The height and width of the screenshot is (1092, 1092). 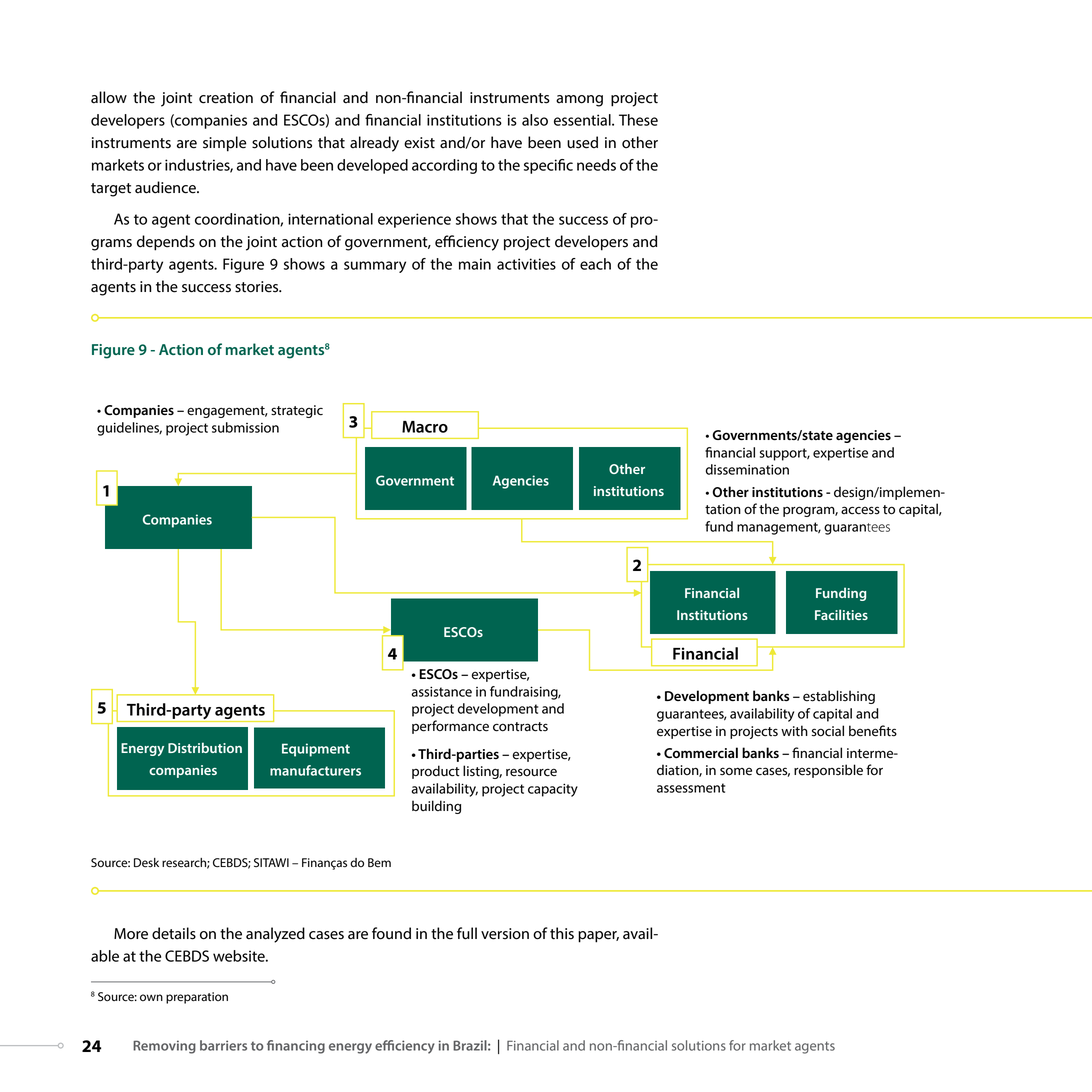 What do you see at coordinates (598, 937) in the screenshot?
I see `paper` at bounding box center [598, 937].
